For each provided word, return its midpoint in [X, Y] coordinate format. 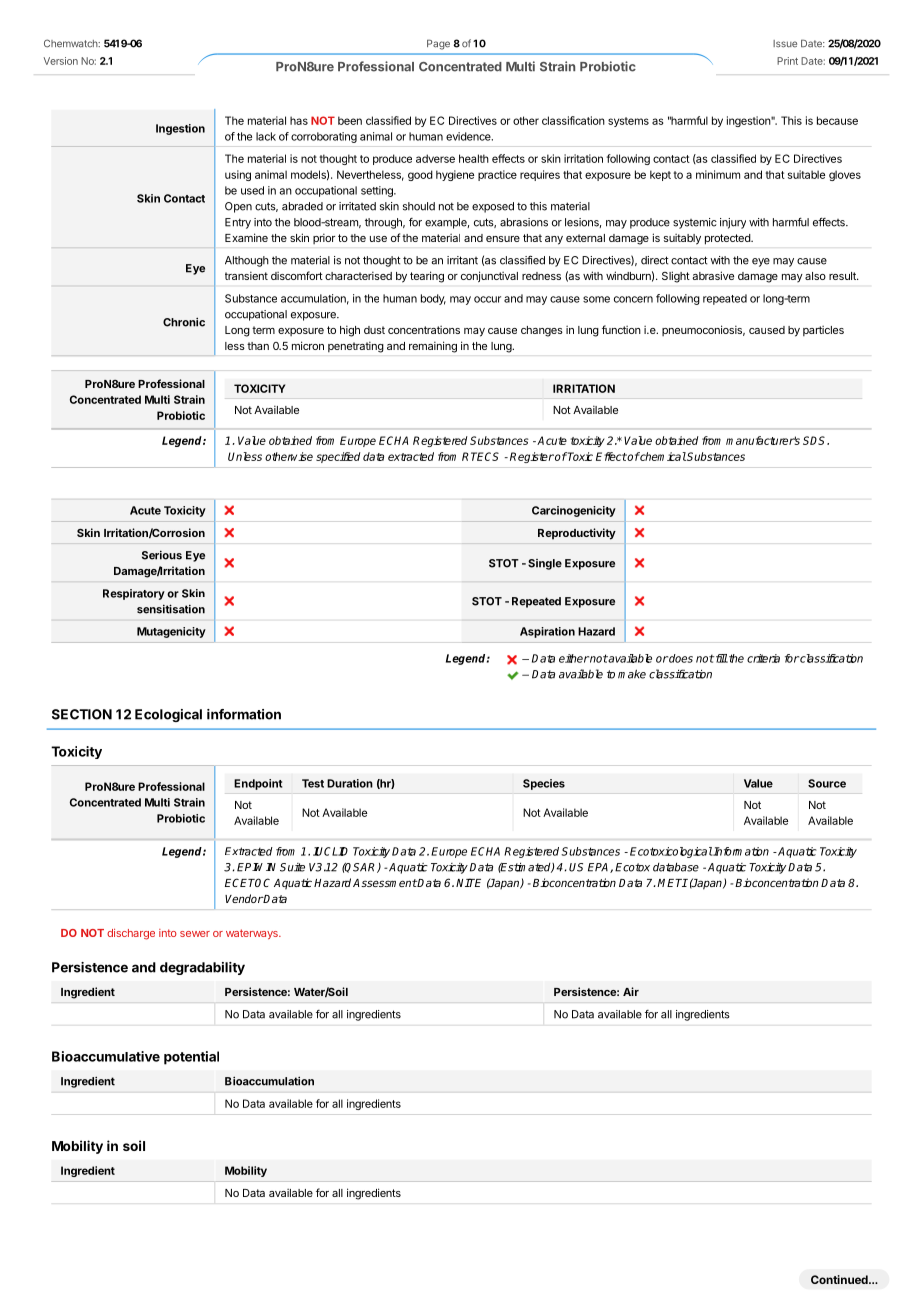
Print [787, 61]
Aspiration [547, 632]
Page [438, 44]
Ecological [168, 715]
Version [61, 61]
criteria [763, 658]
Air [631, 991]
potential [191, 1058]
